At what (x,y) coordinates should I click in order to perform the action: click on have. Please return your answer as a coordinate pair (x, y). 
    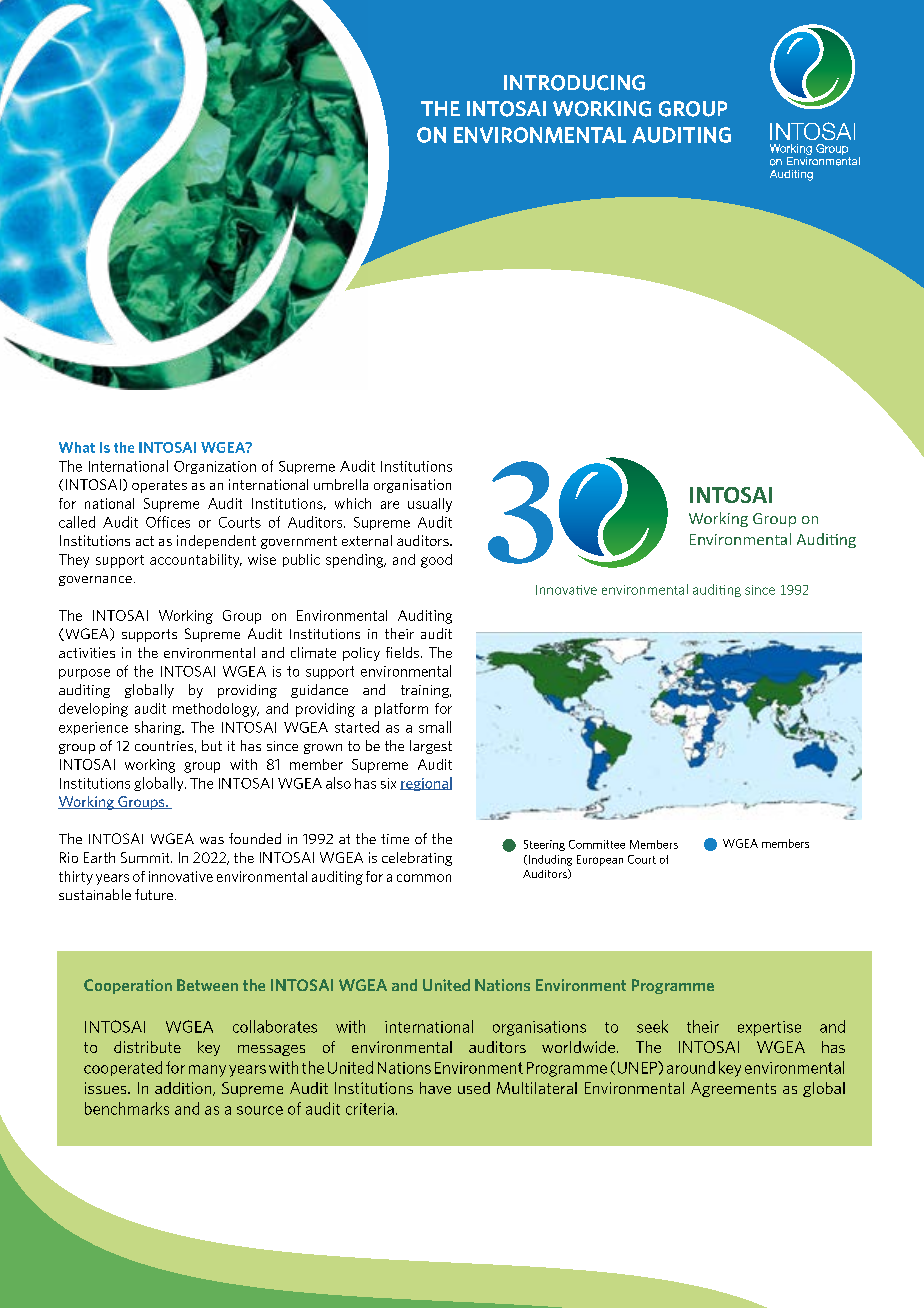
    Looking at the image, I should click on (435, 1088).
